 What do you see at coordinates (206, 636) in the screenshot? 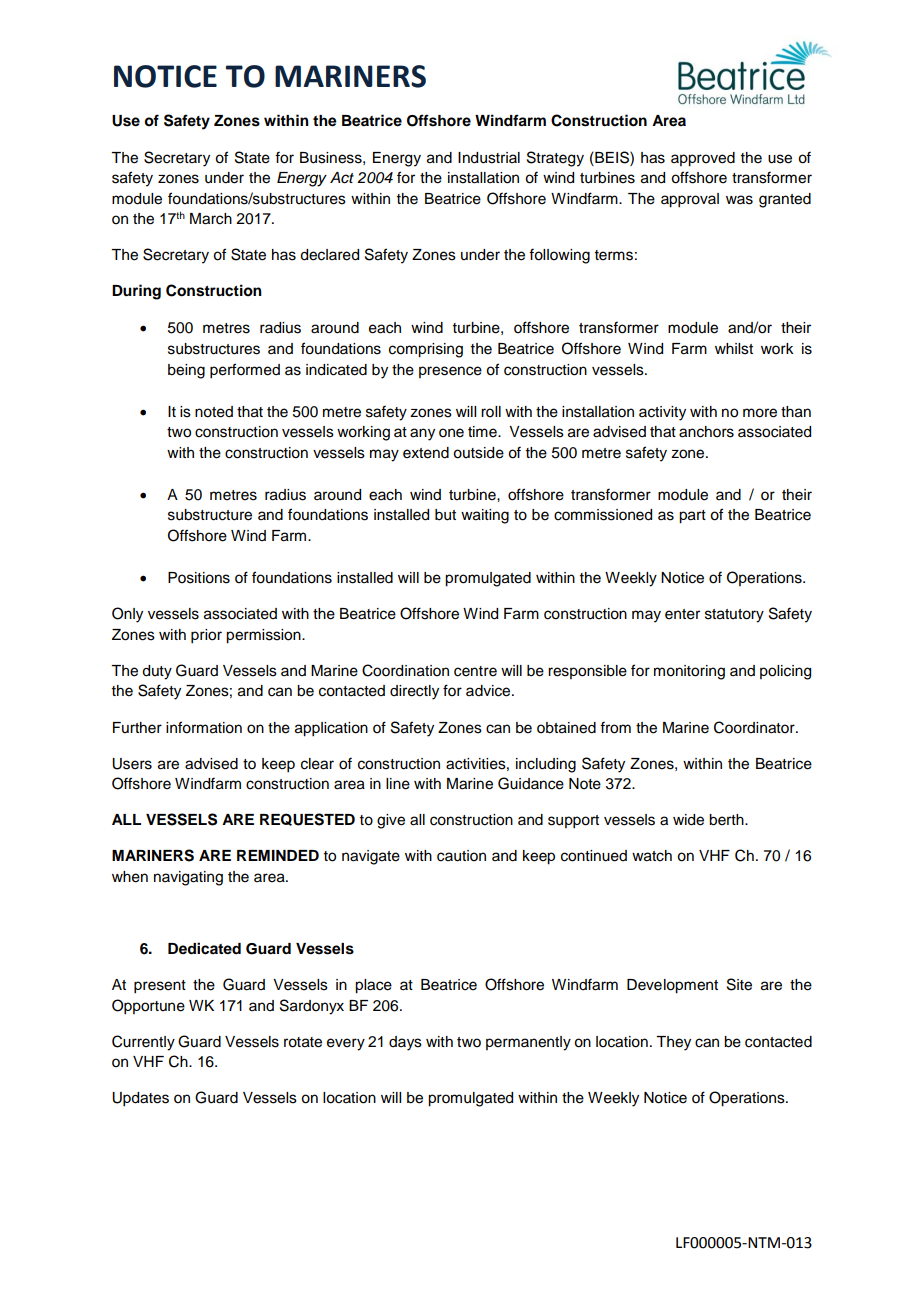
I see `prior` at bounding box center [206, 636].
